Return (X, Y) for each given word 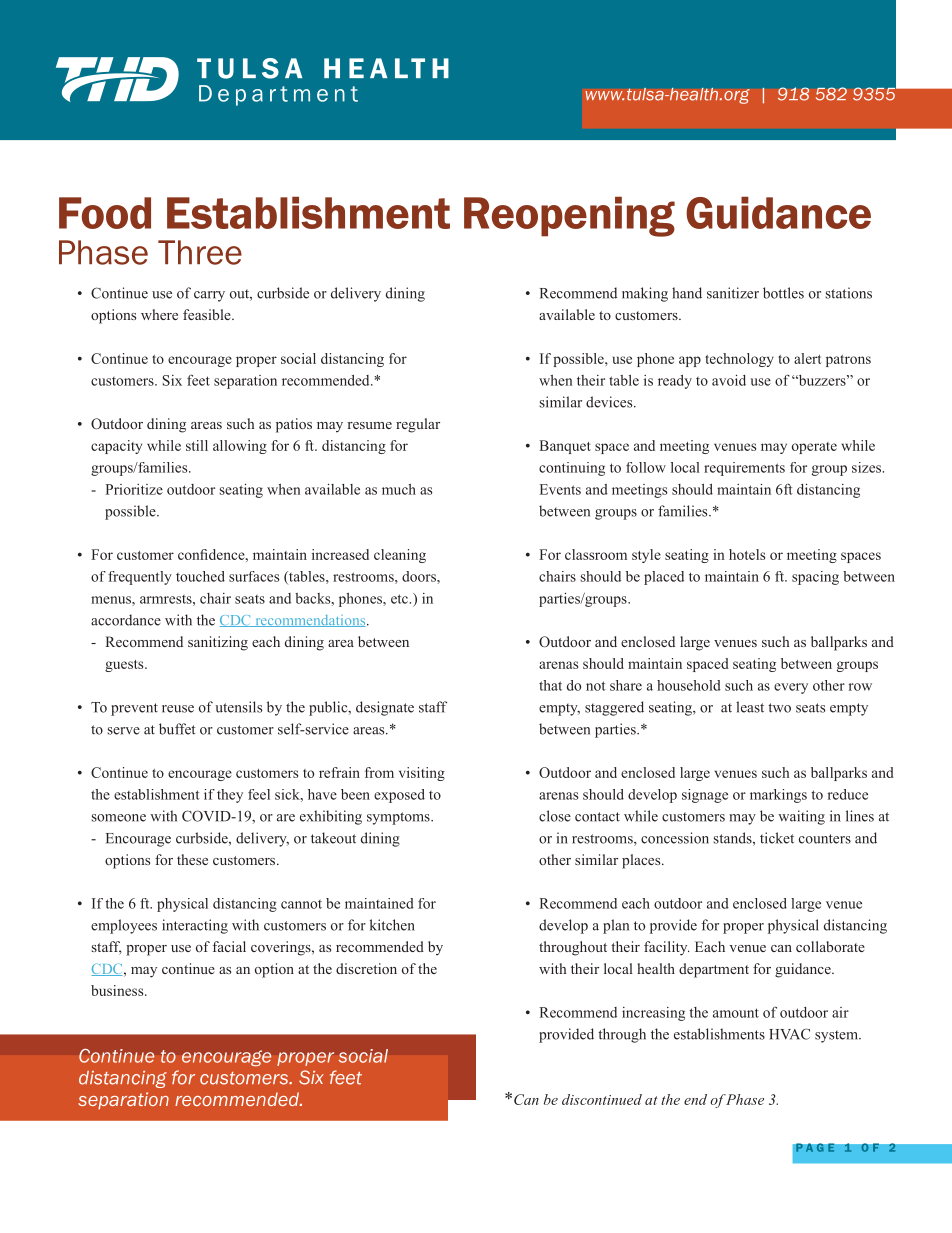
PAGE (815, 1147)
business (118, 990)
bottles (783, 293)
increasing (653, 1014)
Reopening (569, 217)
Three (200, 252)
